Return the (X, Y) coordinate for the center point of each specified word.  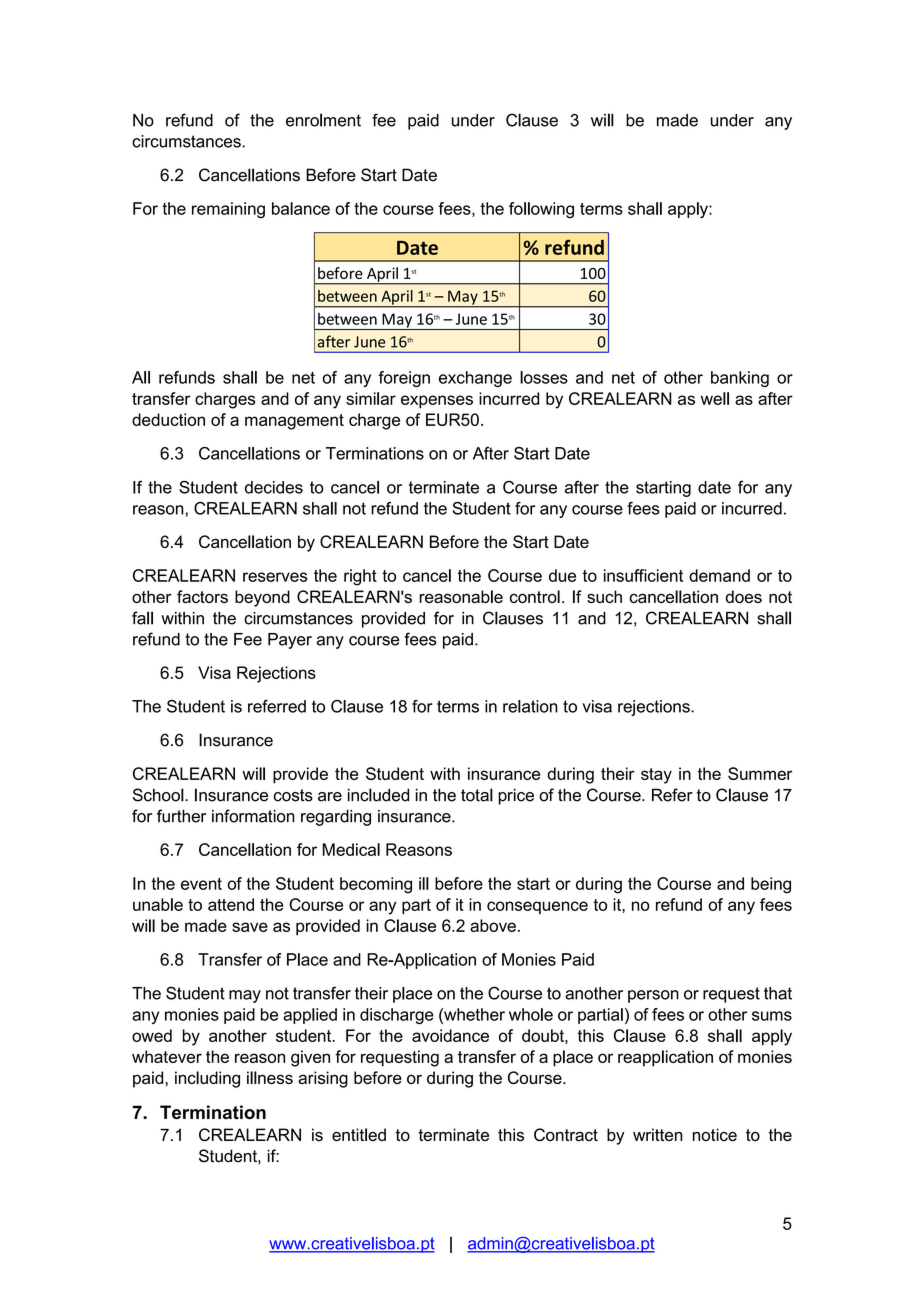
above (493, 925)
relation (530, 706)
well (715, 398)
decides (274, 487)
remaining (228, 210)
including (207, 1079)
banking (740, 379)
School (158, 795)
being (771, 885)
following (541, 210)
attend (231, 904)
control (535, 596)
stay (656, 776)
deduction (168, 419)
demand (719, 575)
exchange (475, 379)
